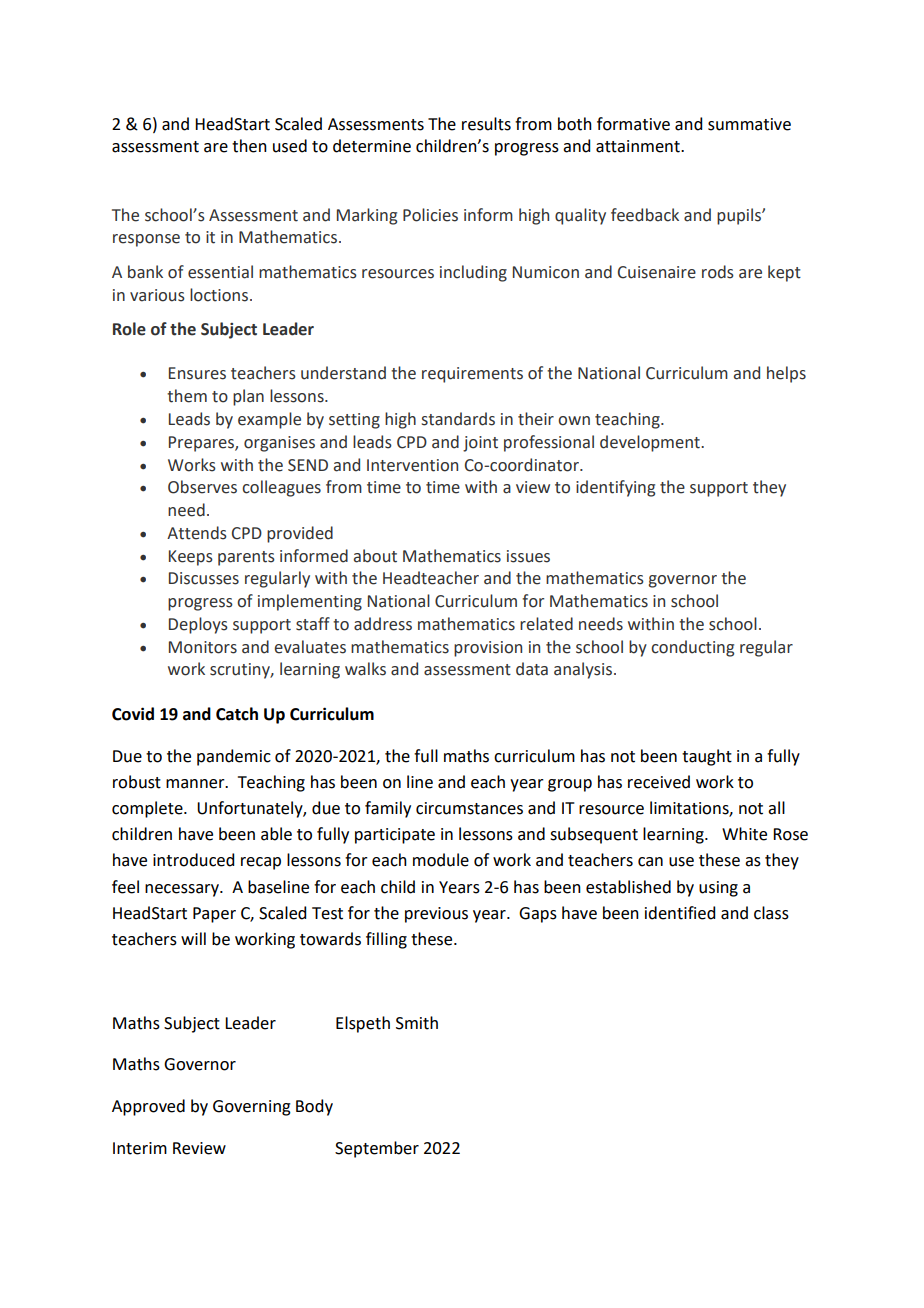 Image resolution: width=924 pixels, height=1308 pixels. Describe the element at coordinates (651, 443) in the page. I see `development` at that location.
